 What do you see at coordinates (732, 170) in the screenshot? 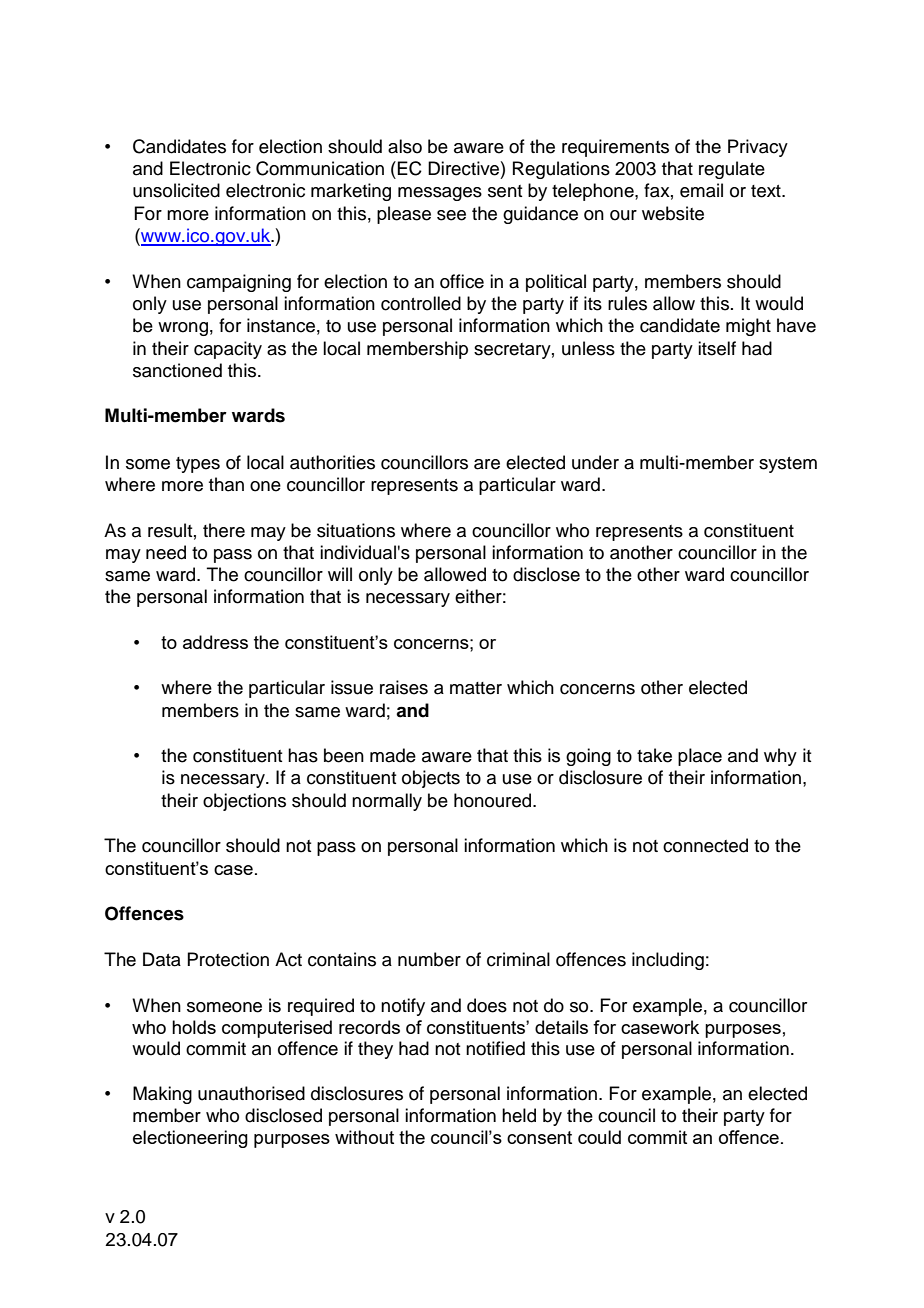
I see `regulate` at bounding box center [732, 170].
